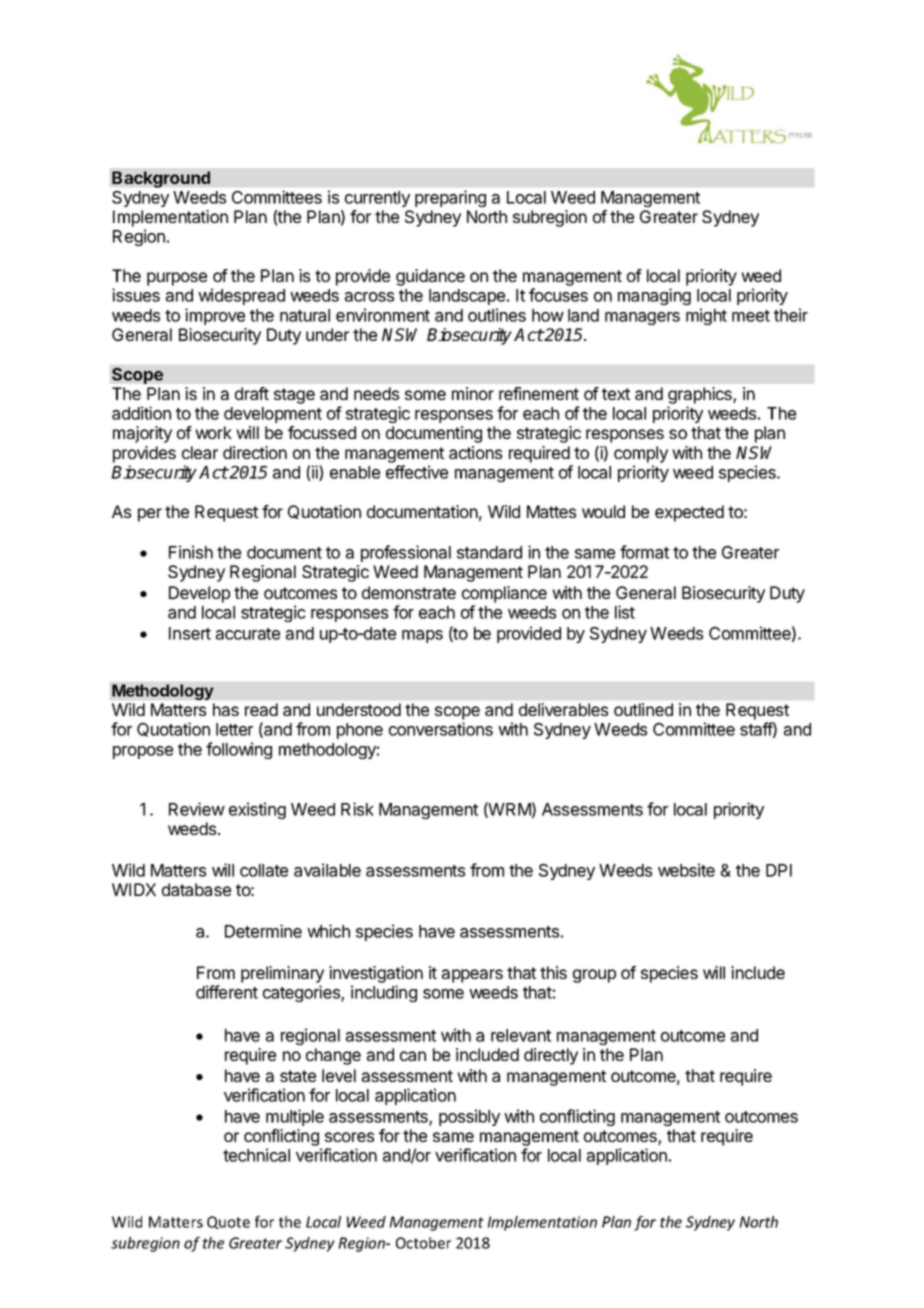 The width and height of the page is (924, 1308). What do you see at coordinates (686, 870) in the page?
I see `website` at bounding box center [686, 870].
